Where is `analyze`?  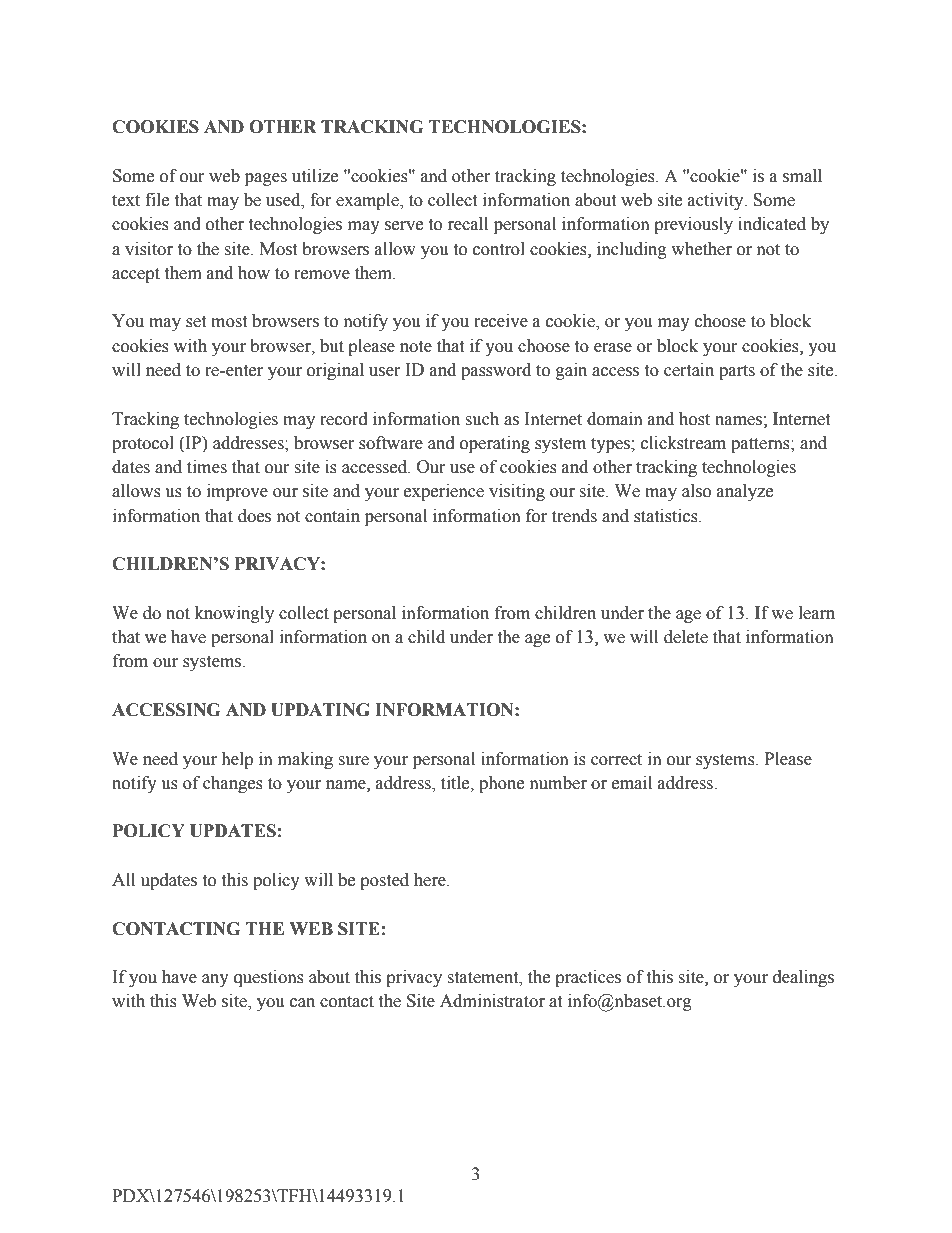 analyze is located at coordinates (745, 492).
